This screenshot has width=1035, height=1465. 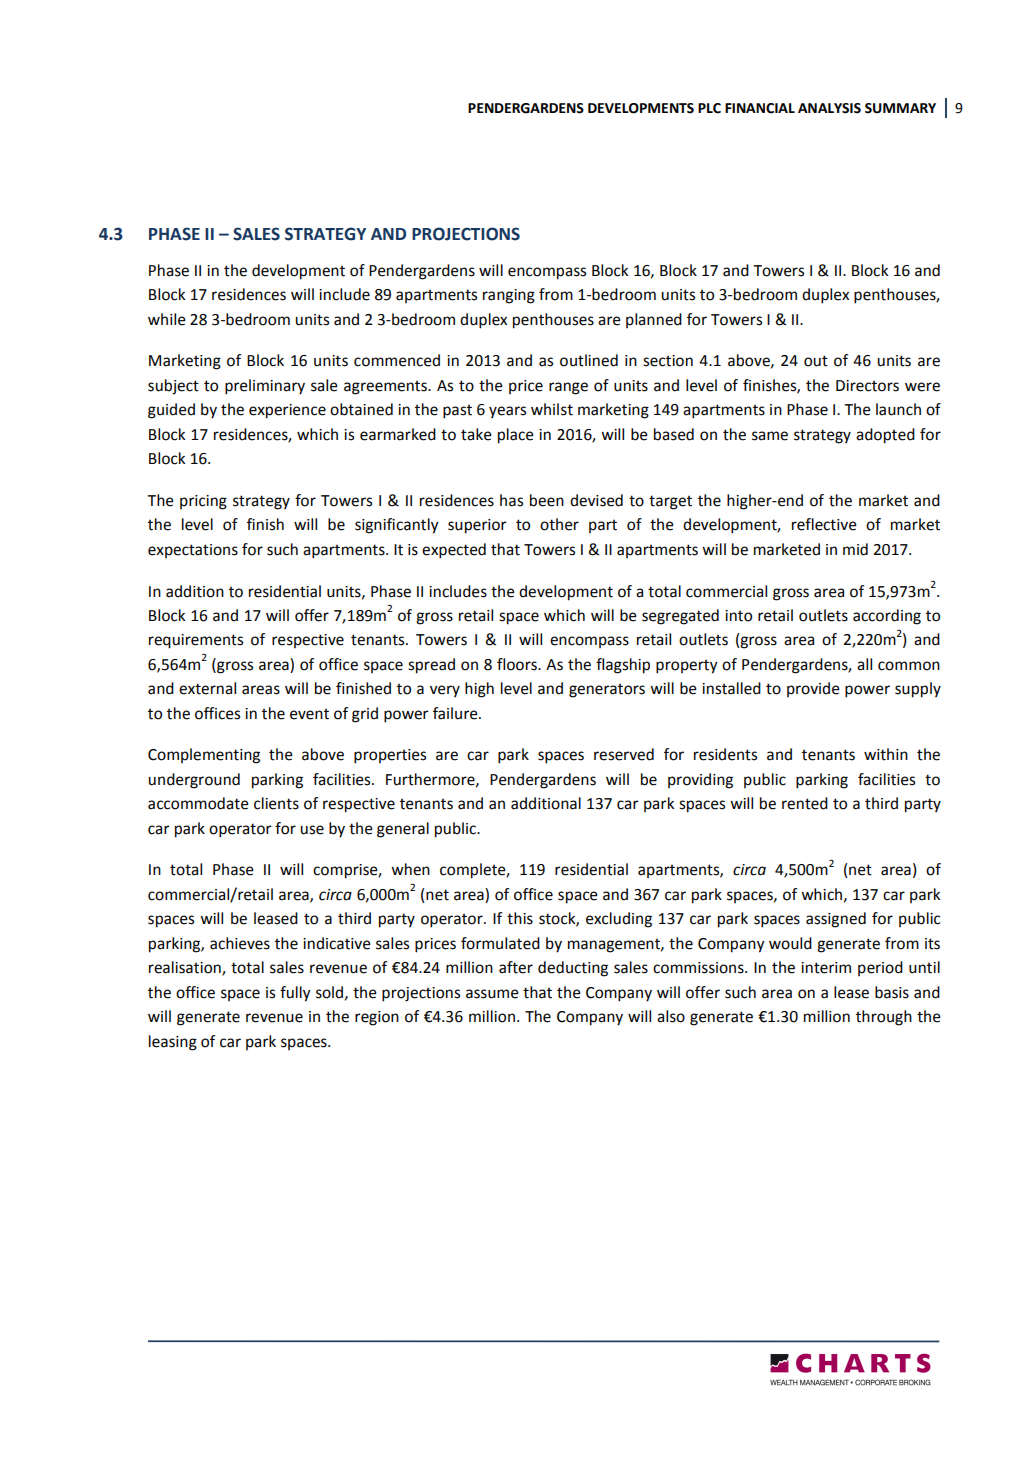 What do you see at coordinates (167, 319) in the screenshot?
I see `while` at bounding box center [167, 319].
